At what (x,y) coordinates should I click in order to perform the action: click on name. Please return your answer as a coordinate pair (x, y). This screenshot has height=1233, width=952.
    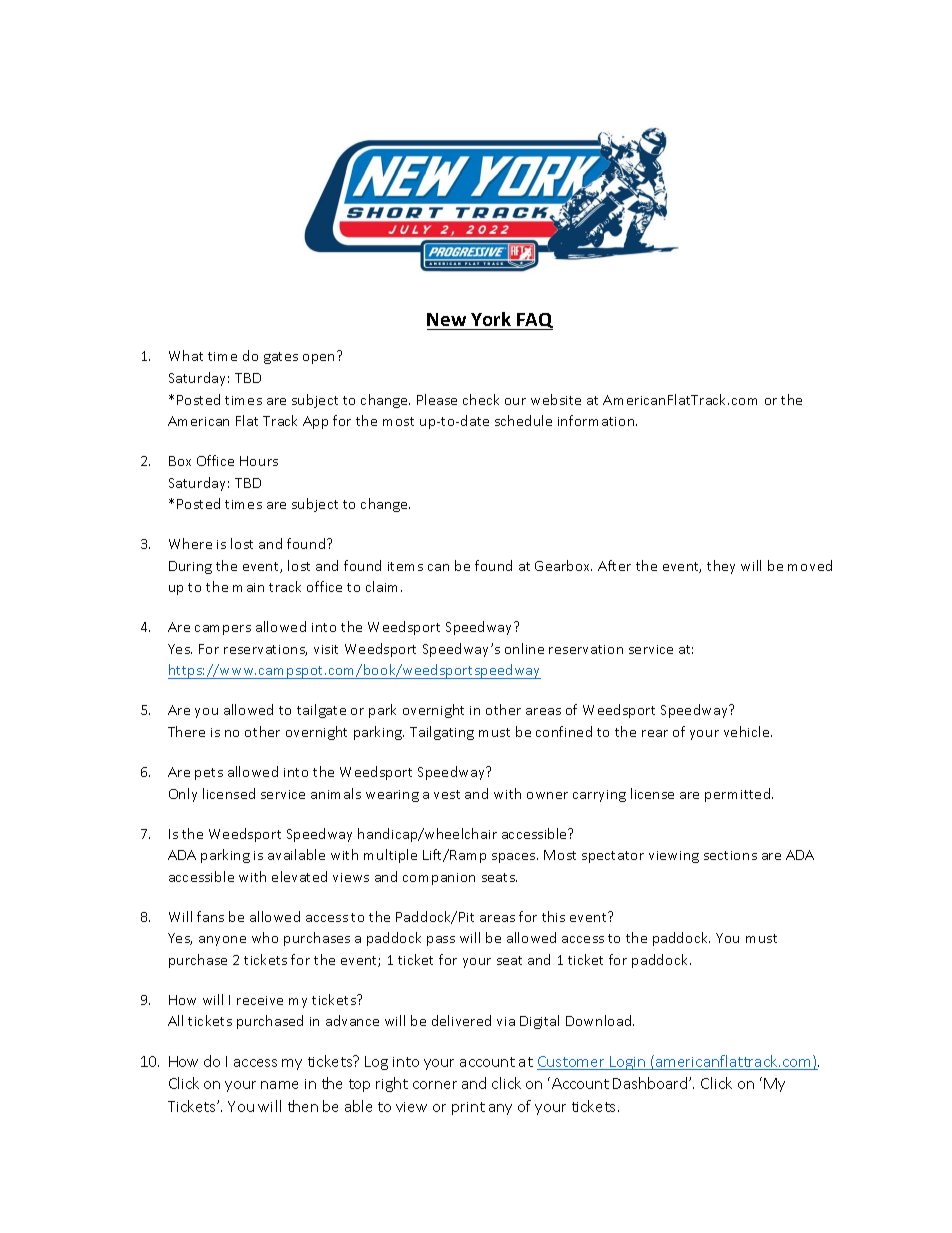
    Looking at the image, I should click on (279, 1085).
